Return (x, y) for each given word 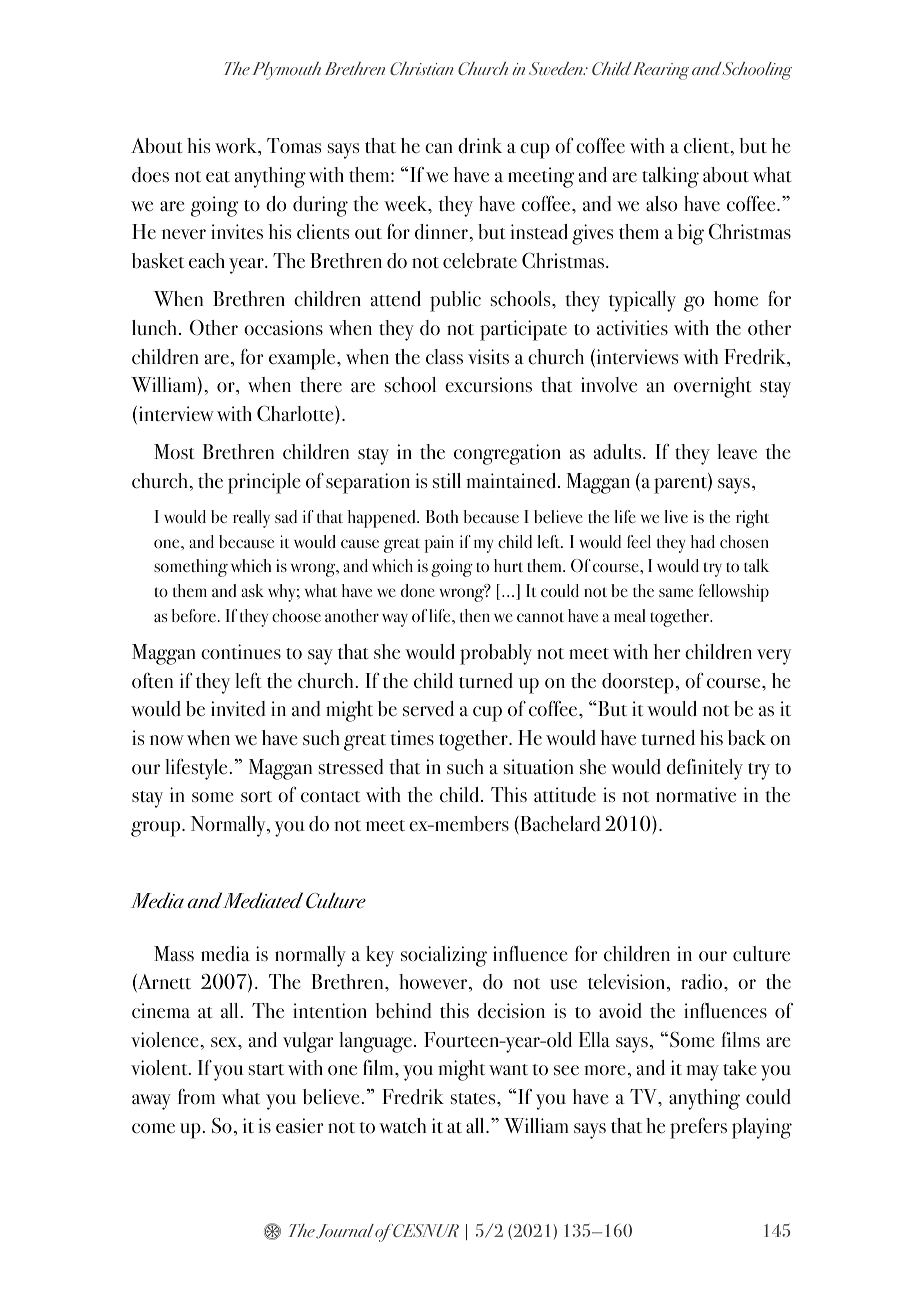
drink (480, 146)
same (676, 592)
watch (402, 1126)
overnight (712, 387)
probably (496, 654)
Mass (174, 953)
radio (703, 982)
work (237, 147)
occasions (283, 328)
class (444, 357)
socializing (444, 956)
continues (241, 652)
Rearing (661, 71)
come (153, 1128)
